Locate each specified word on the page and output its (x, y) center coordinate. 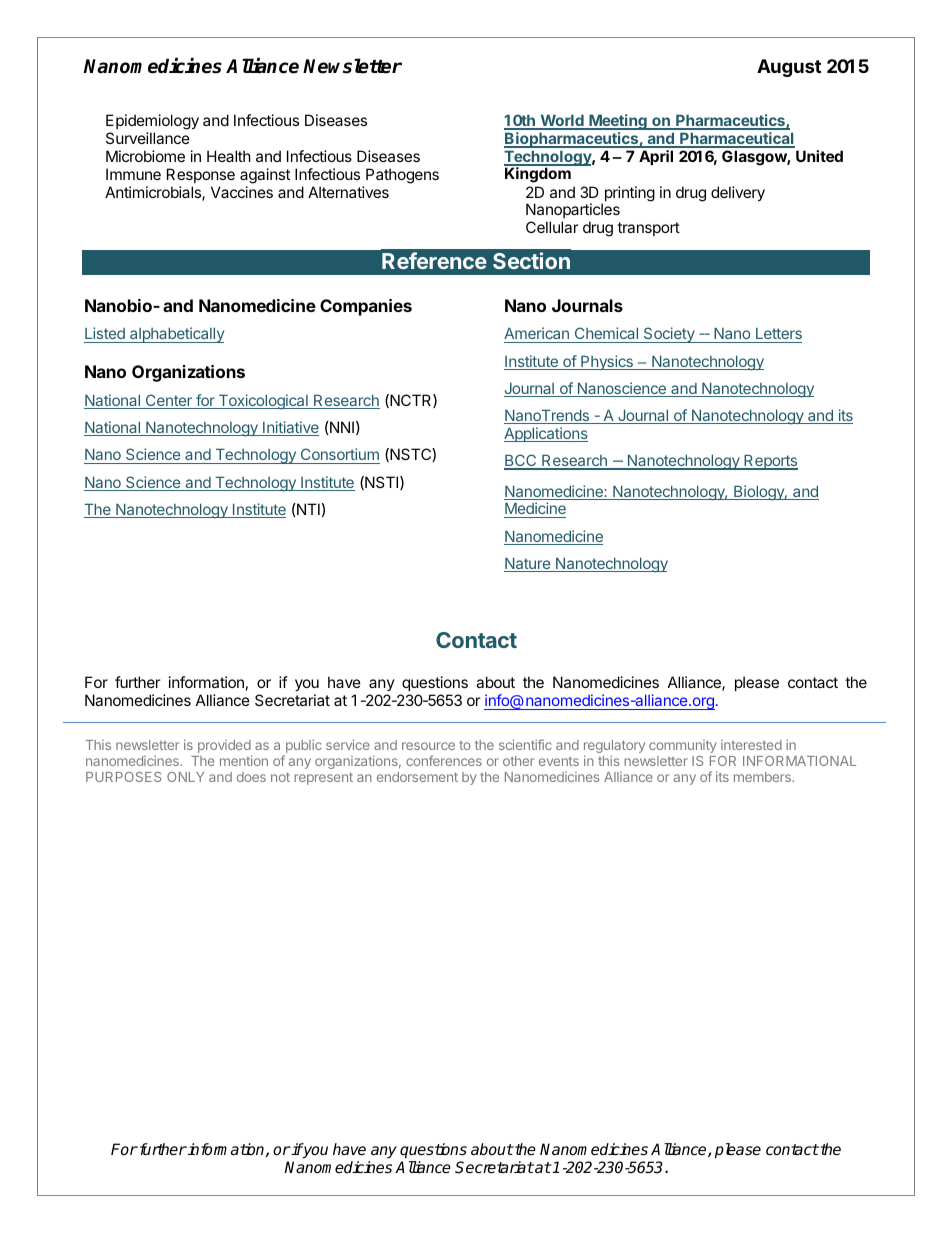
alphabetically (176, 335)
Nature (528, 564)
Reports (770, 462)
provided (225, 748)
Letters (778, 335)
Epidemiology (152, 122)
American (537, 335)
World (562, 121)
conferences (444, 760)
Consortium (339, 456)
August (789, 68)
